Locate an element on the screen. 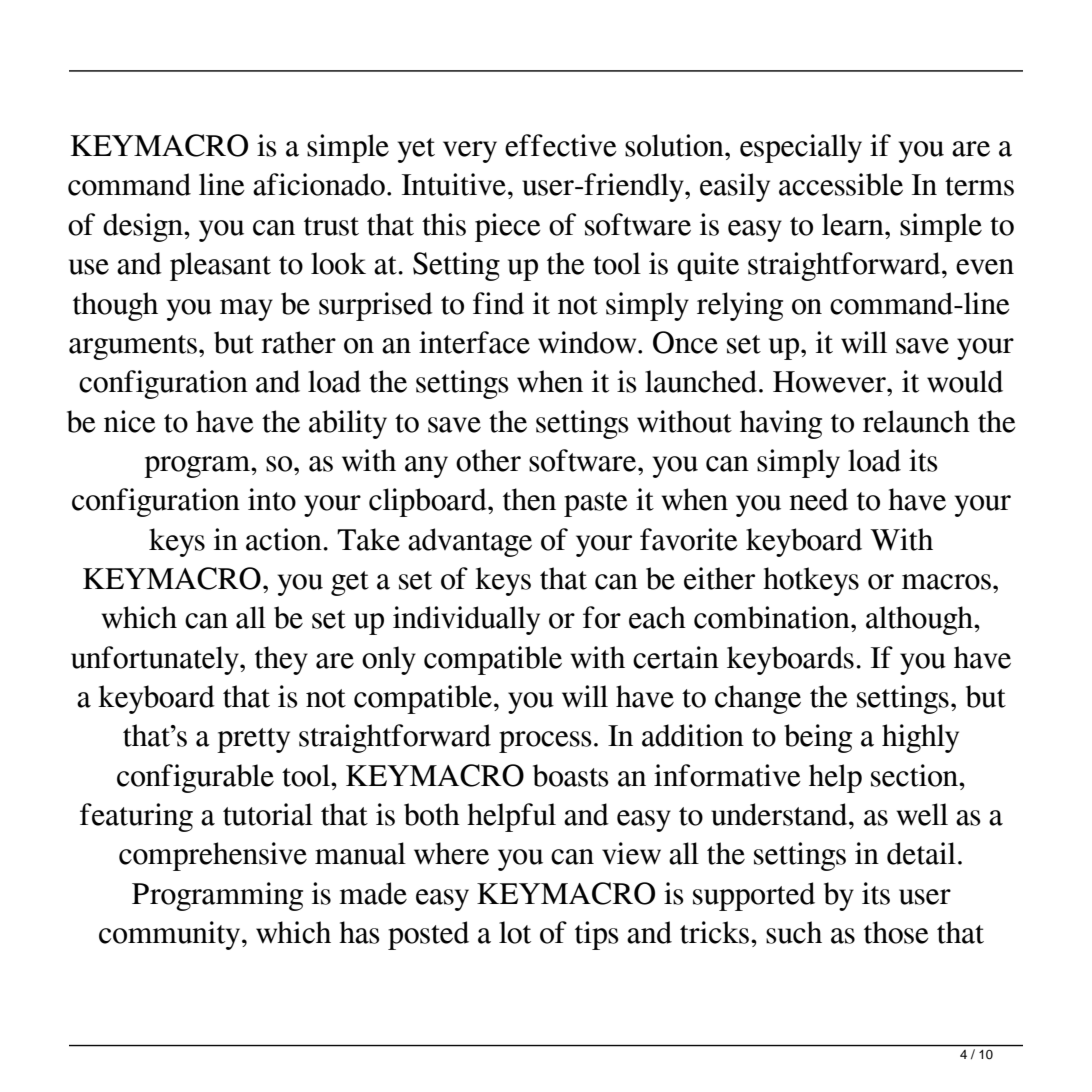  accessible is located at coordinates (841, 184).
